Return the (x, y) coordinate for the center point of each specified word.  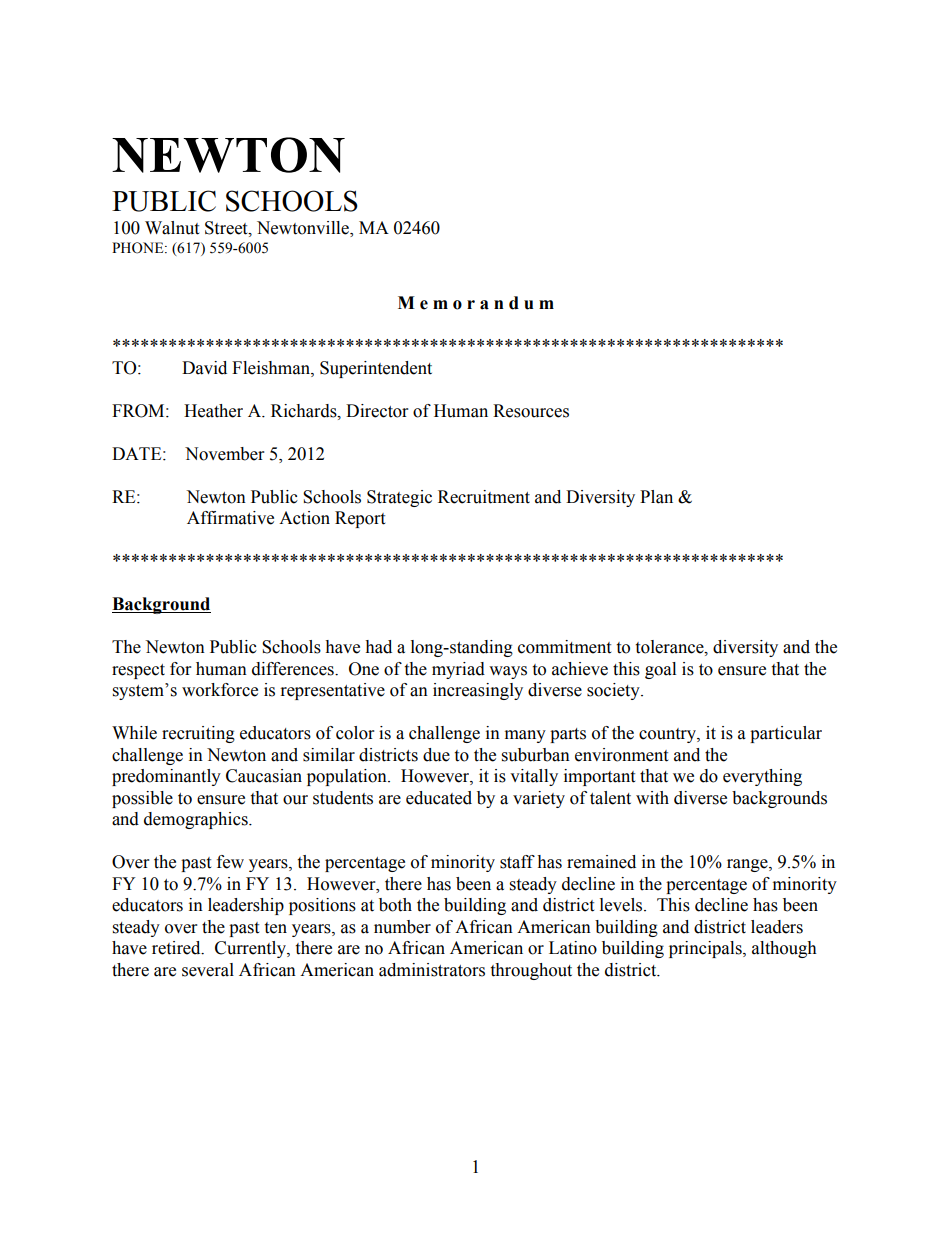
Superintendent (376, 369)
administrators (432, 970)
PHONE (139, 248)
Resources (531, 411)
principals (706, 949)
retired (177, 948)
